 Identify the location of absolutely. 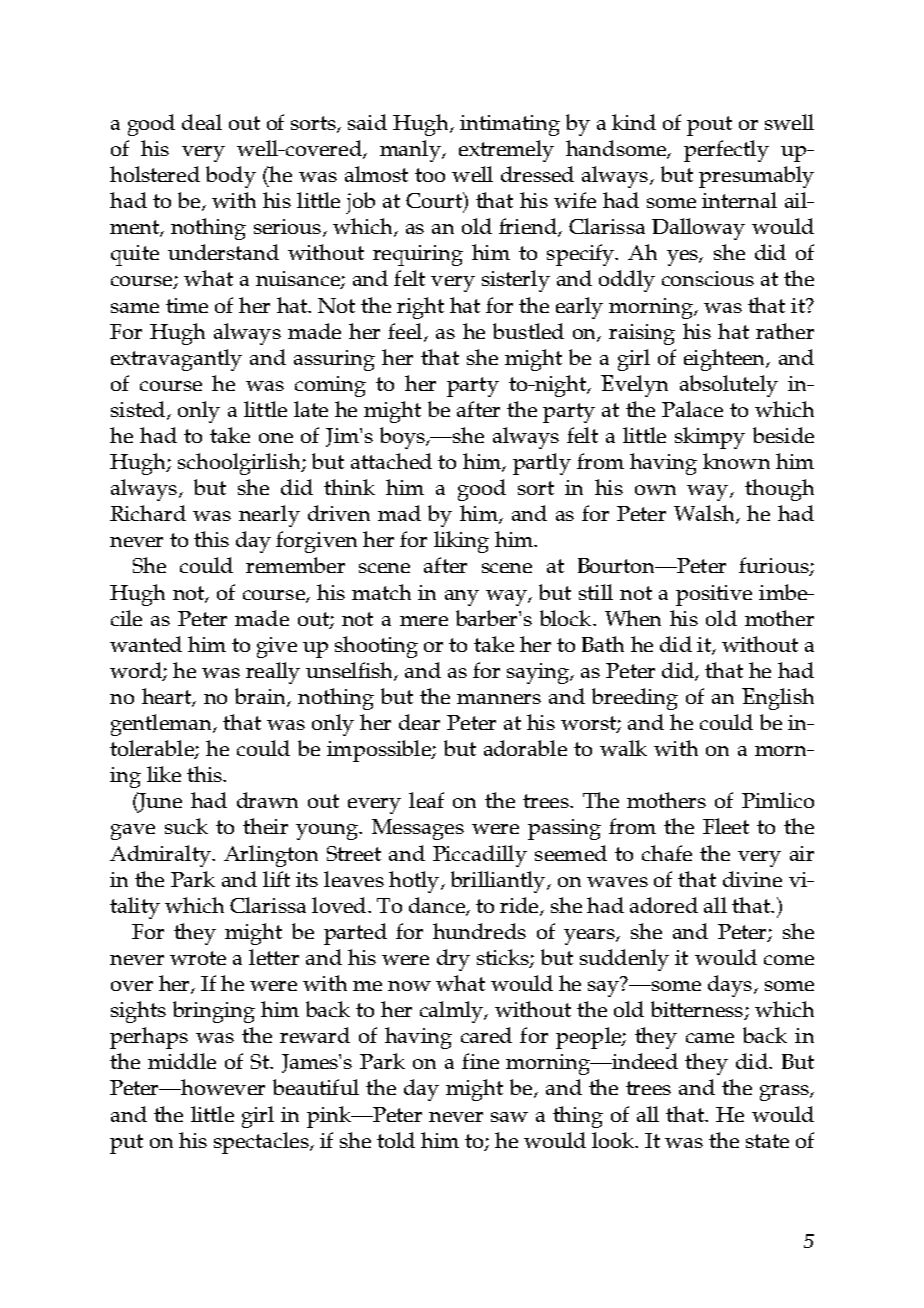
(729, 386).
